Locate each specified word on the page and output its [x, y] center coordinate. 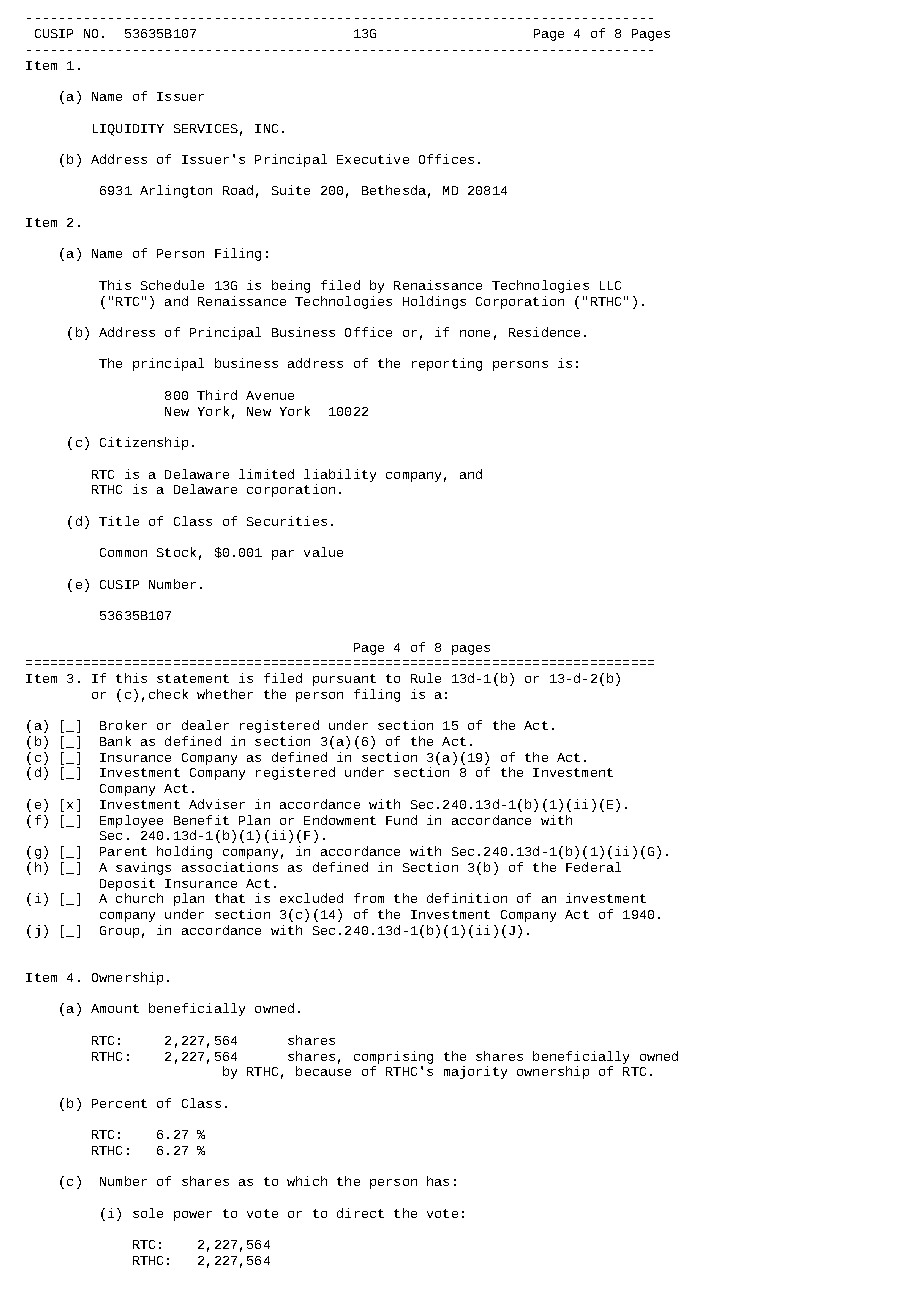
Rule [426, 678]
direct [360, 1213]
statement [193, 678]
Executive [373, 159]
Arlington [176, 191]
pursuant [344, 680]
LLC [610, 285]
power [193, 1216]
